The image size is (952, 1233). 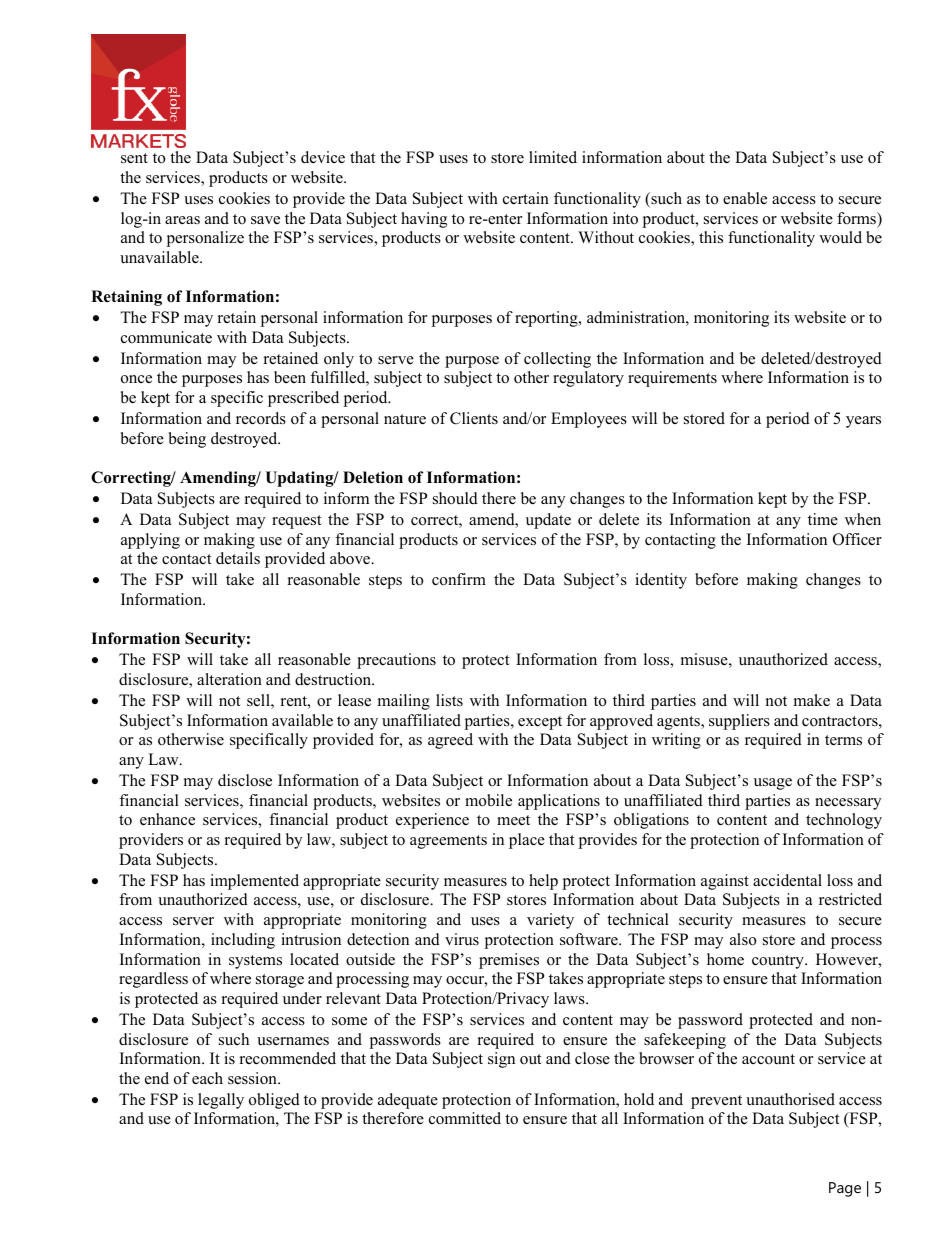 I want to click on also, so click(x=743, y=939).
